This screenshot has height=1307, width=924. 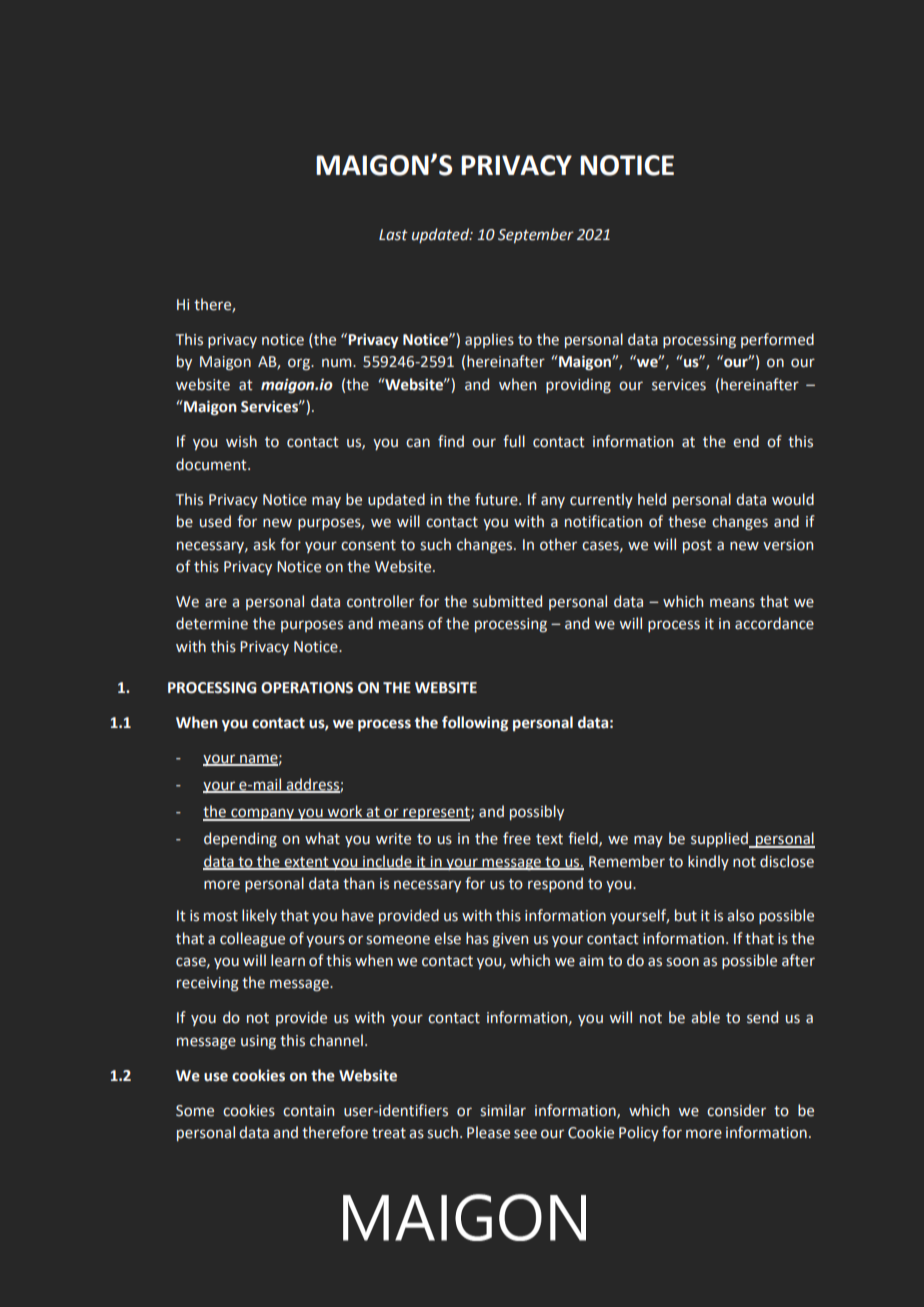 I want to click on contain, so click(x=308, y=1111).
